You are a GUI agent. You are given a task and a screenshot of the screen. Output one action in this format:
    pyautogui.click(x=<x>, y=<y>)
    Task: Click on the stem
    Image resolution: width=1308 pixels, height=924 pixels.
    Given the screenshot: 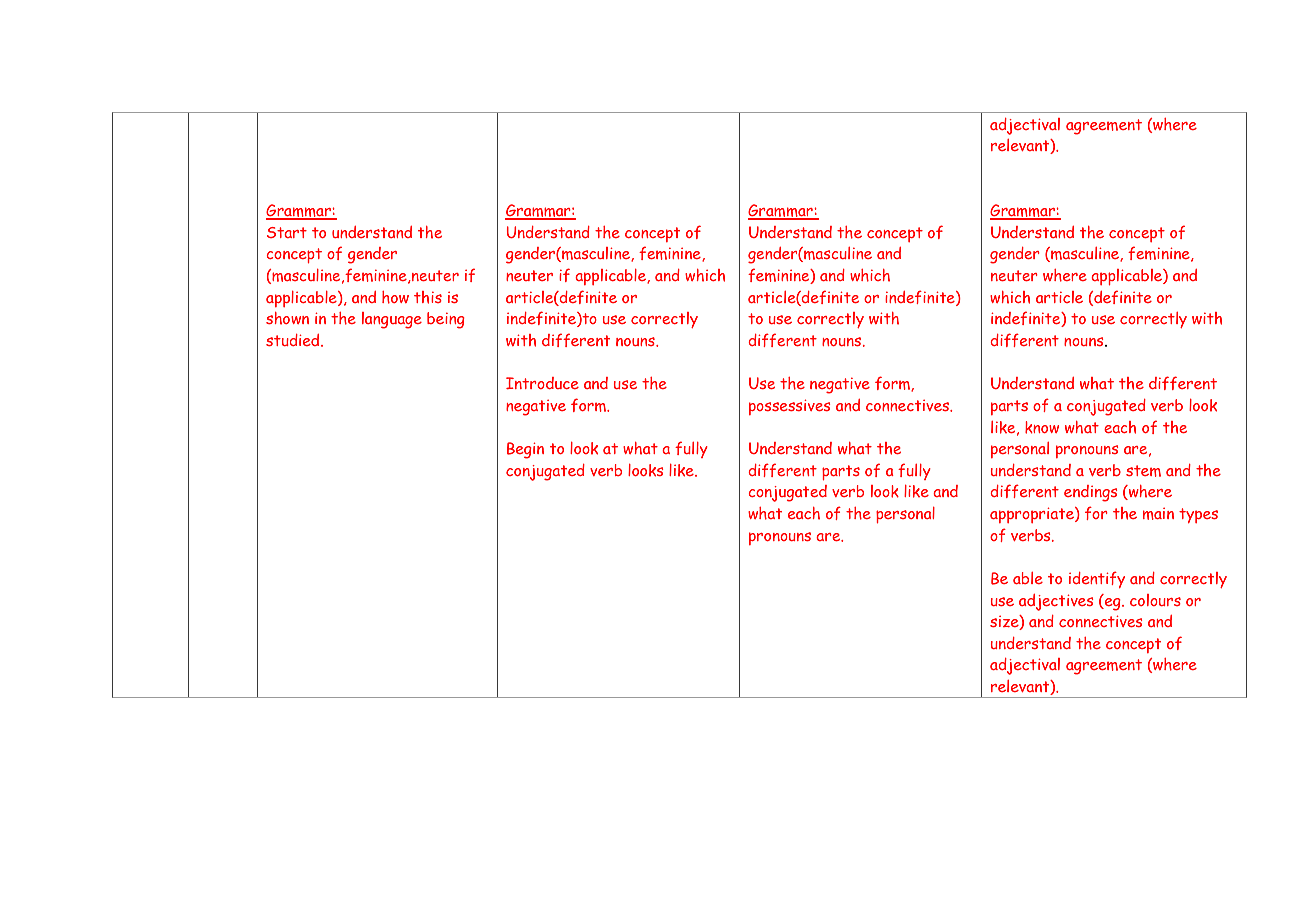 What is the action you would take?
    pyautogui.click(x=1143, y=471)
